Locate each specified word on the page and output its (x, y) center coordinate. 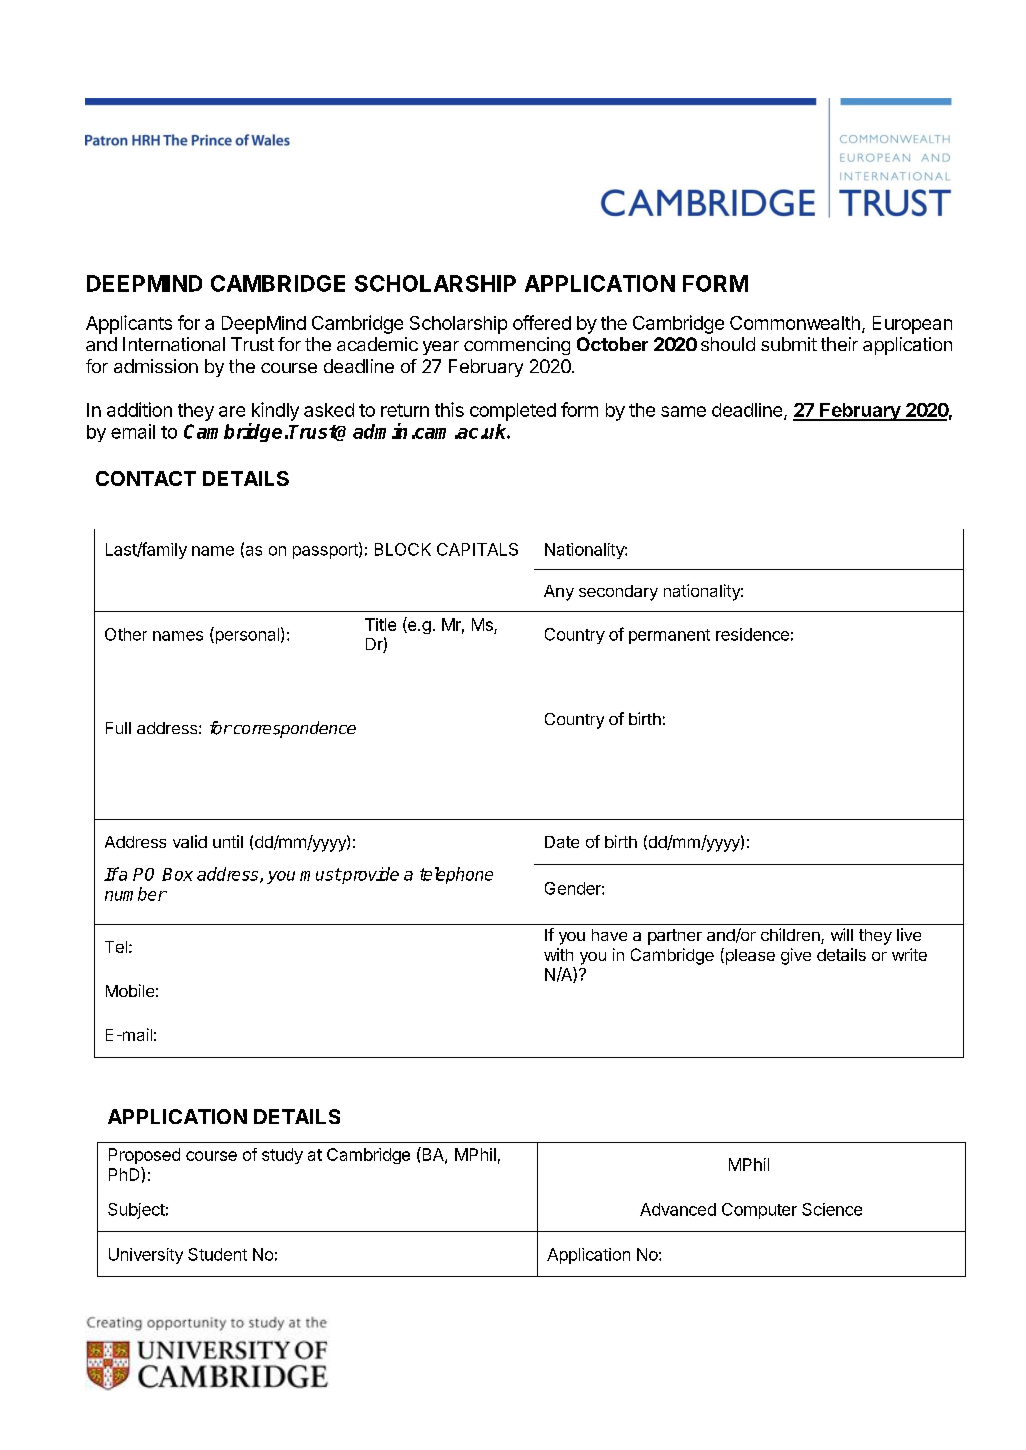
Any (559, 593)
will (842, 934)
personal (246, 635)
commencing (517, 346)
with (558, 954)
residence (752, 634)
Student (217, 1254)
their (839, 344)
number (136, 894)
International (174, 344)
